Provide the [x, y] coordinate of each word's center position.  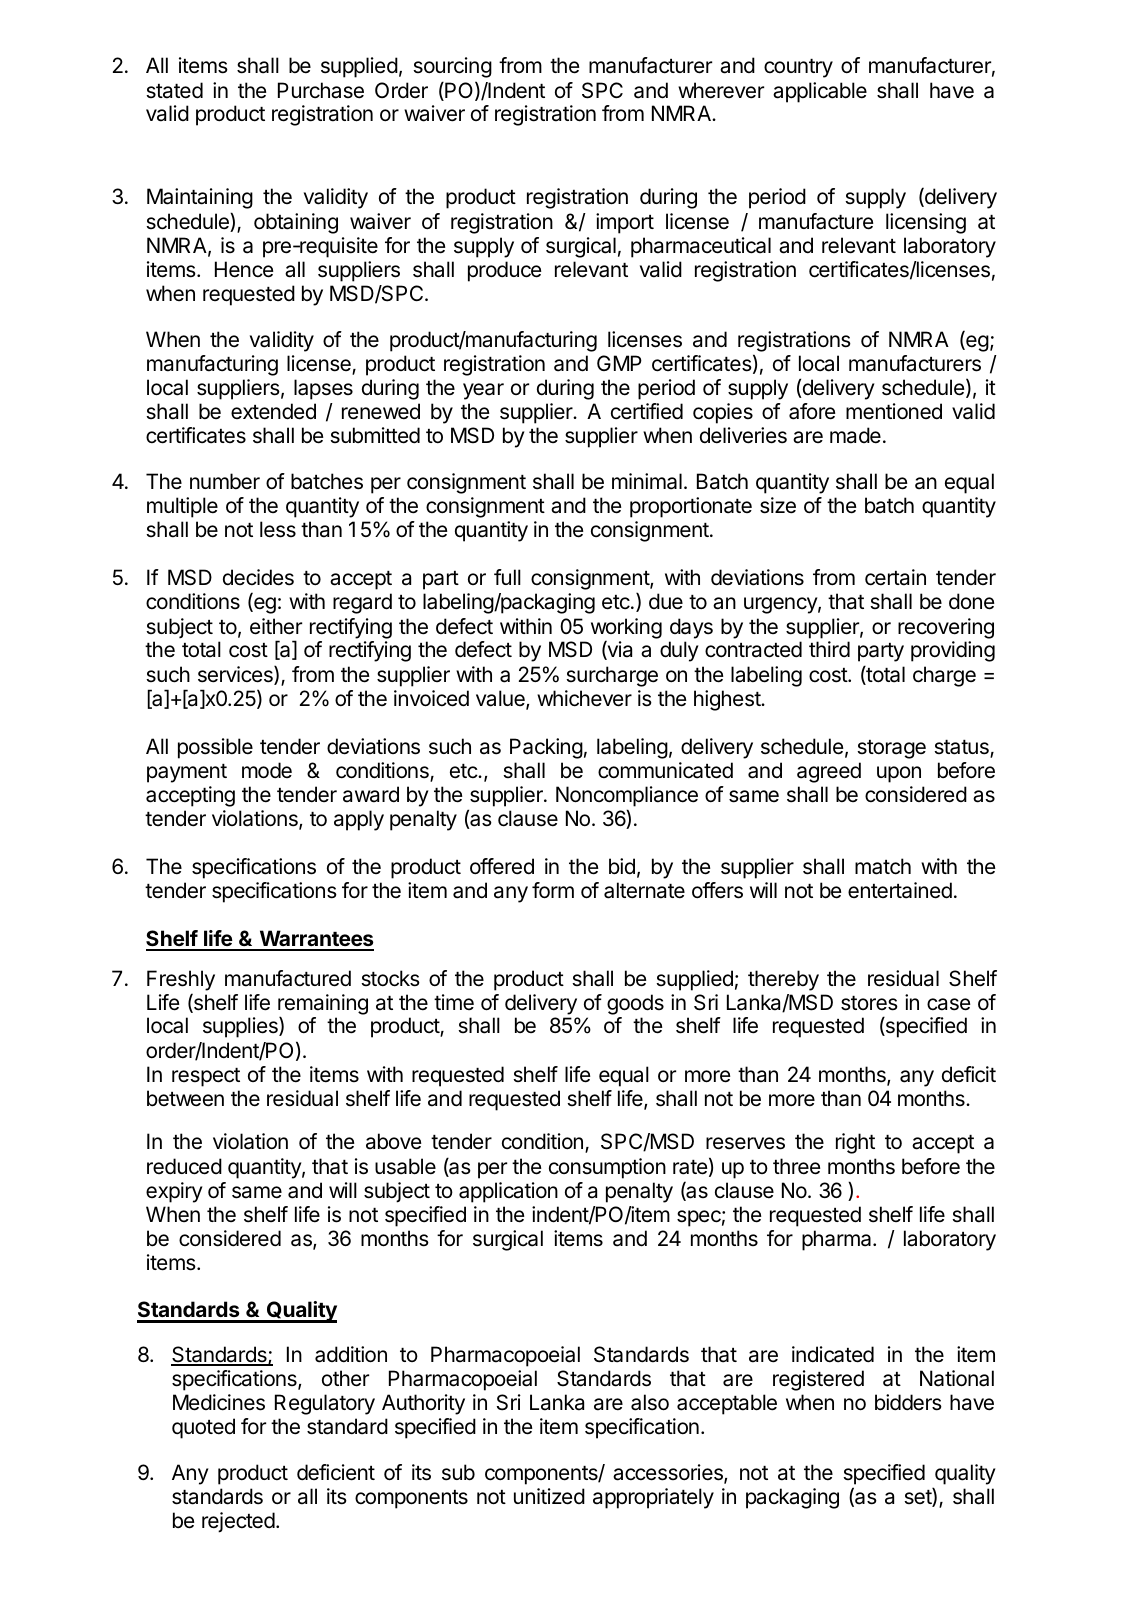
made [855, 435]
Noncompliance [627, 796]
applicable [820, 92]
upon [899, 774]
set [918, 1497]
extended [273, 411]
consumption [607, 1168]
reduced [184, 1166]
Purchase [321, 90]
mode [267, 770]
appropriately [653, 1498]
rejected [238, 1522]
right [855, 1143]
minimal [647, 481]
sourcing [452, 67]
